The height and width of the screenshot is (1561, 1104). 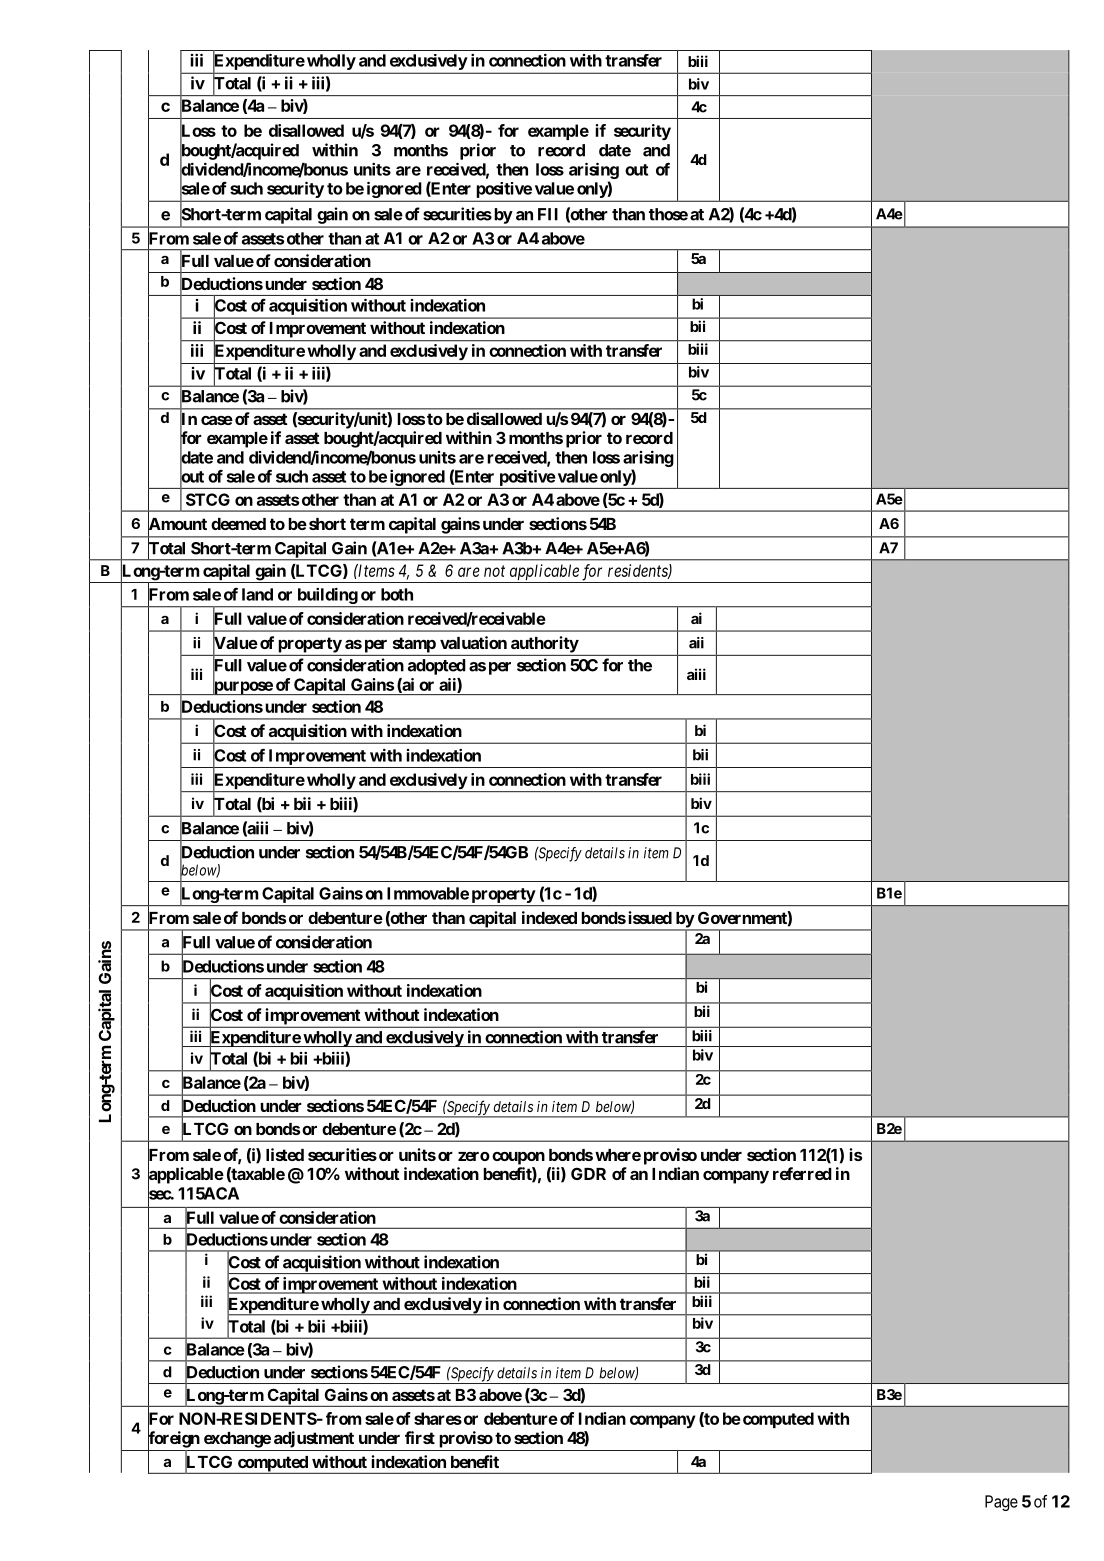 I want to click on not, so click(x=494, y=571).
